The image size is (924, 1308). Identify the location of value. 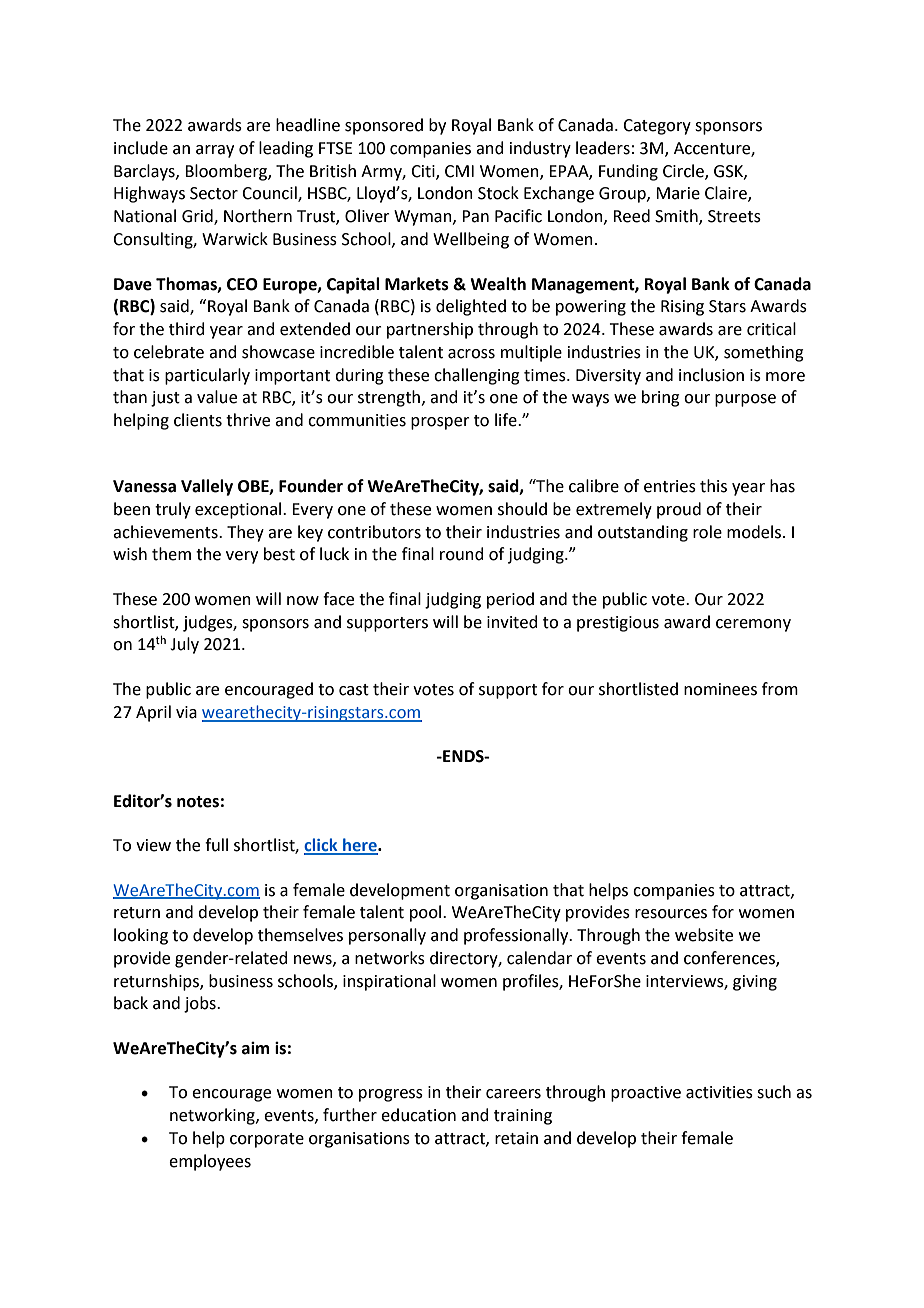
(217, 397).
